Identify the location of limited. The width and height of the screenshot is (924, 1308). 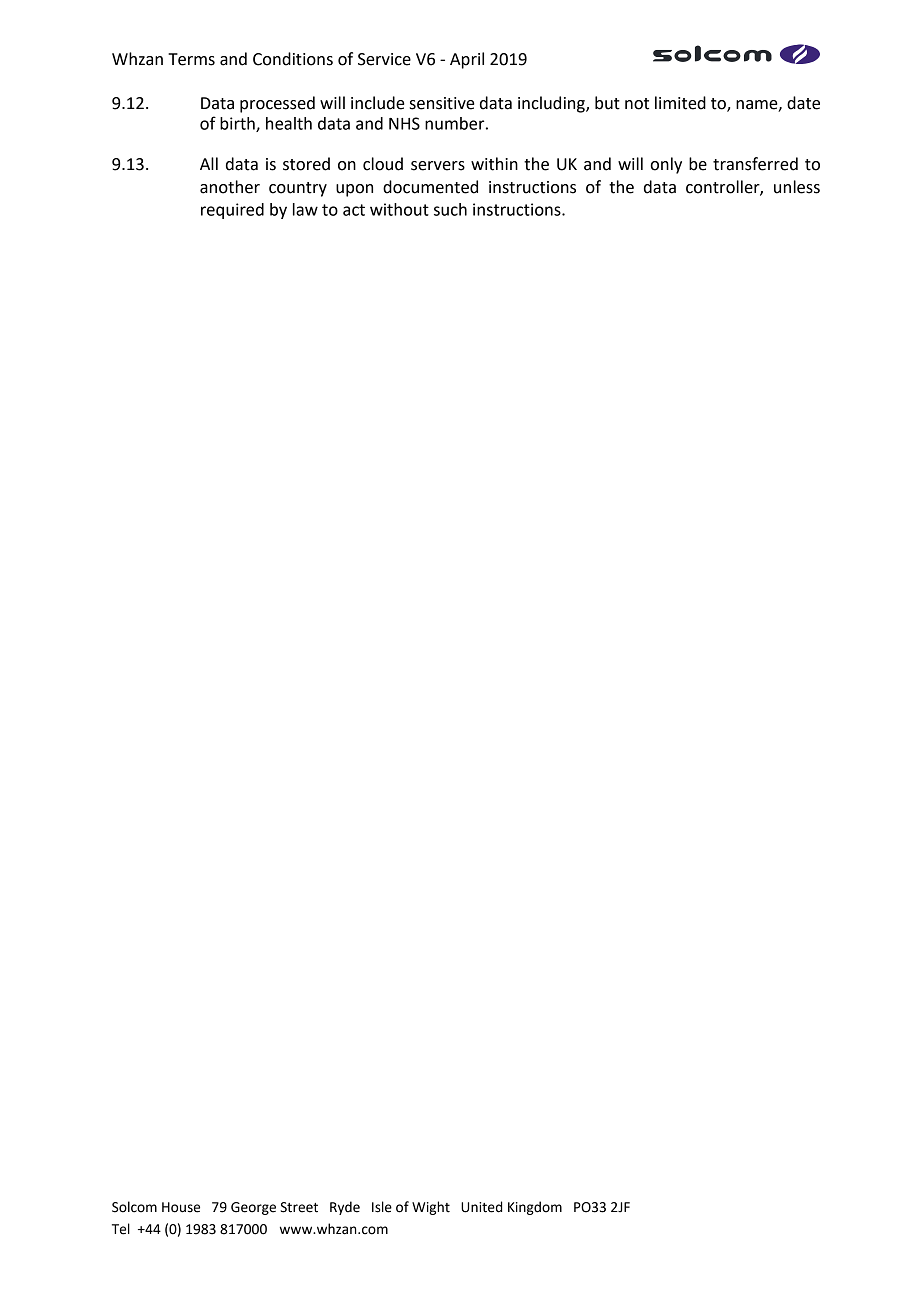
(680, 103).
